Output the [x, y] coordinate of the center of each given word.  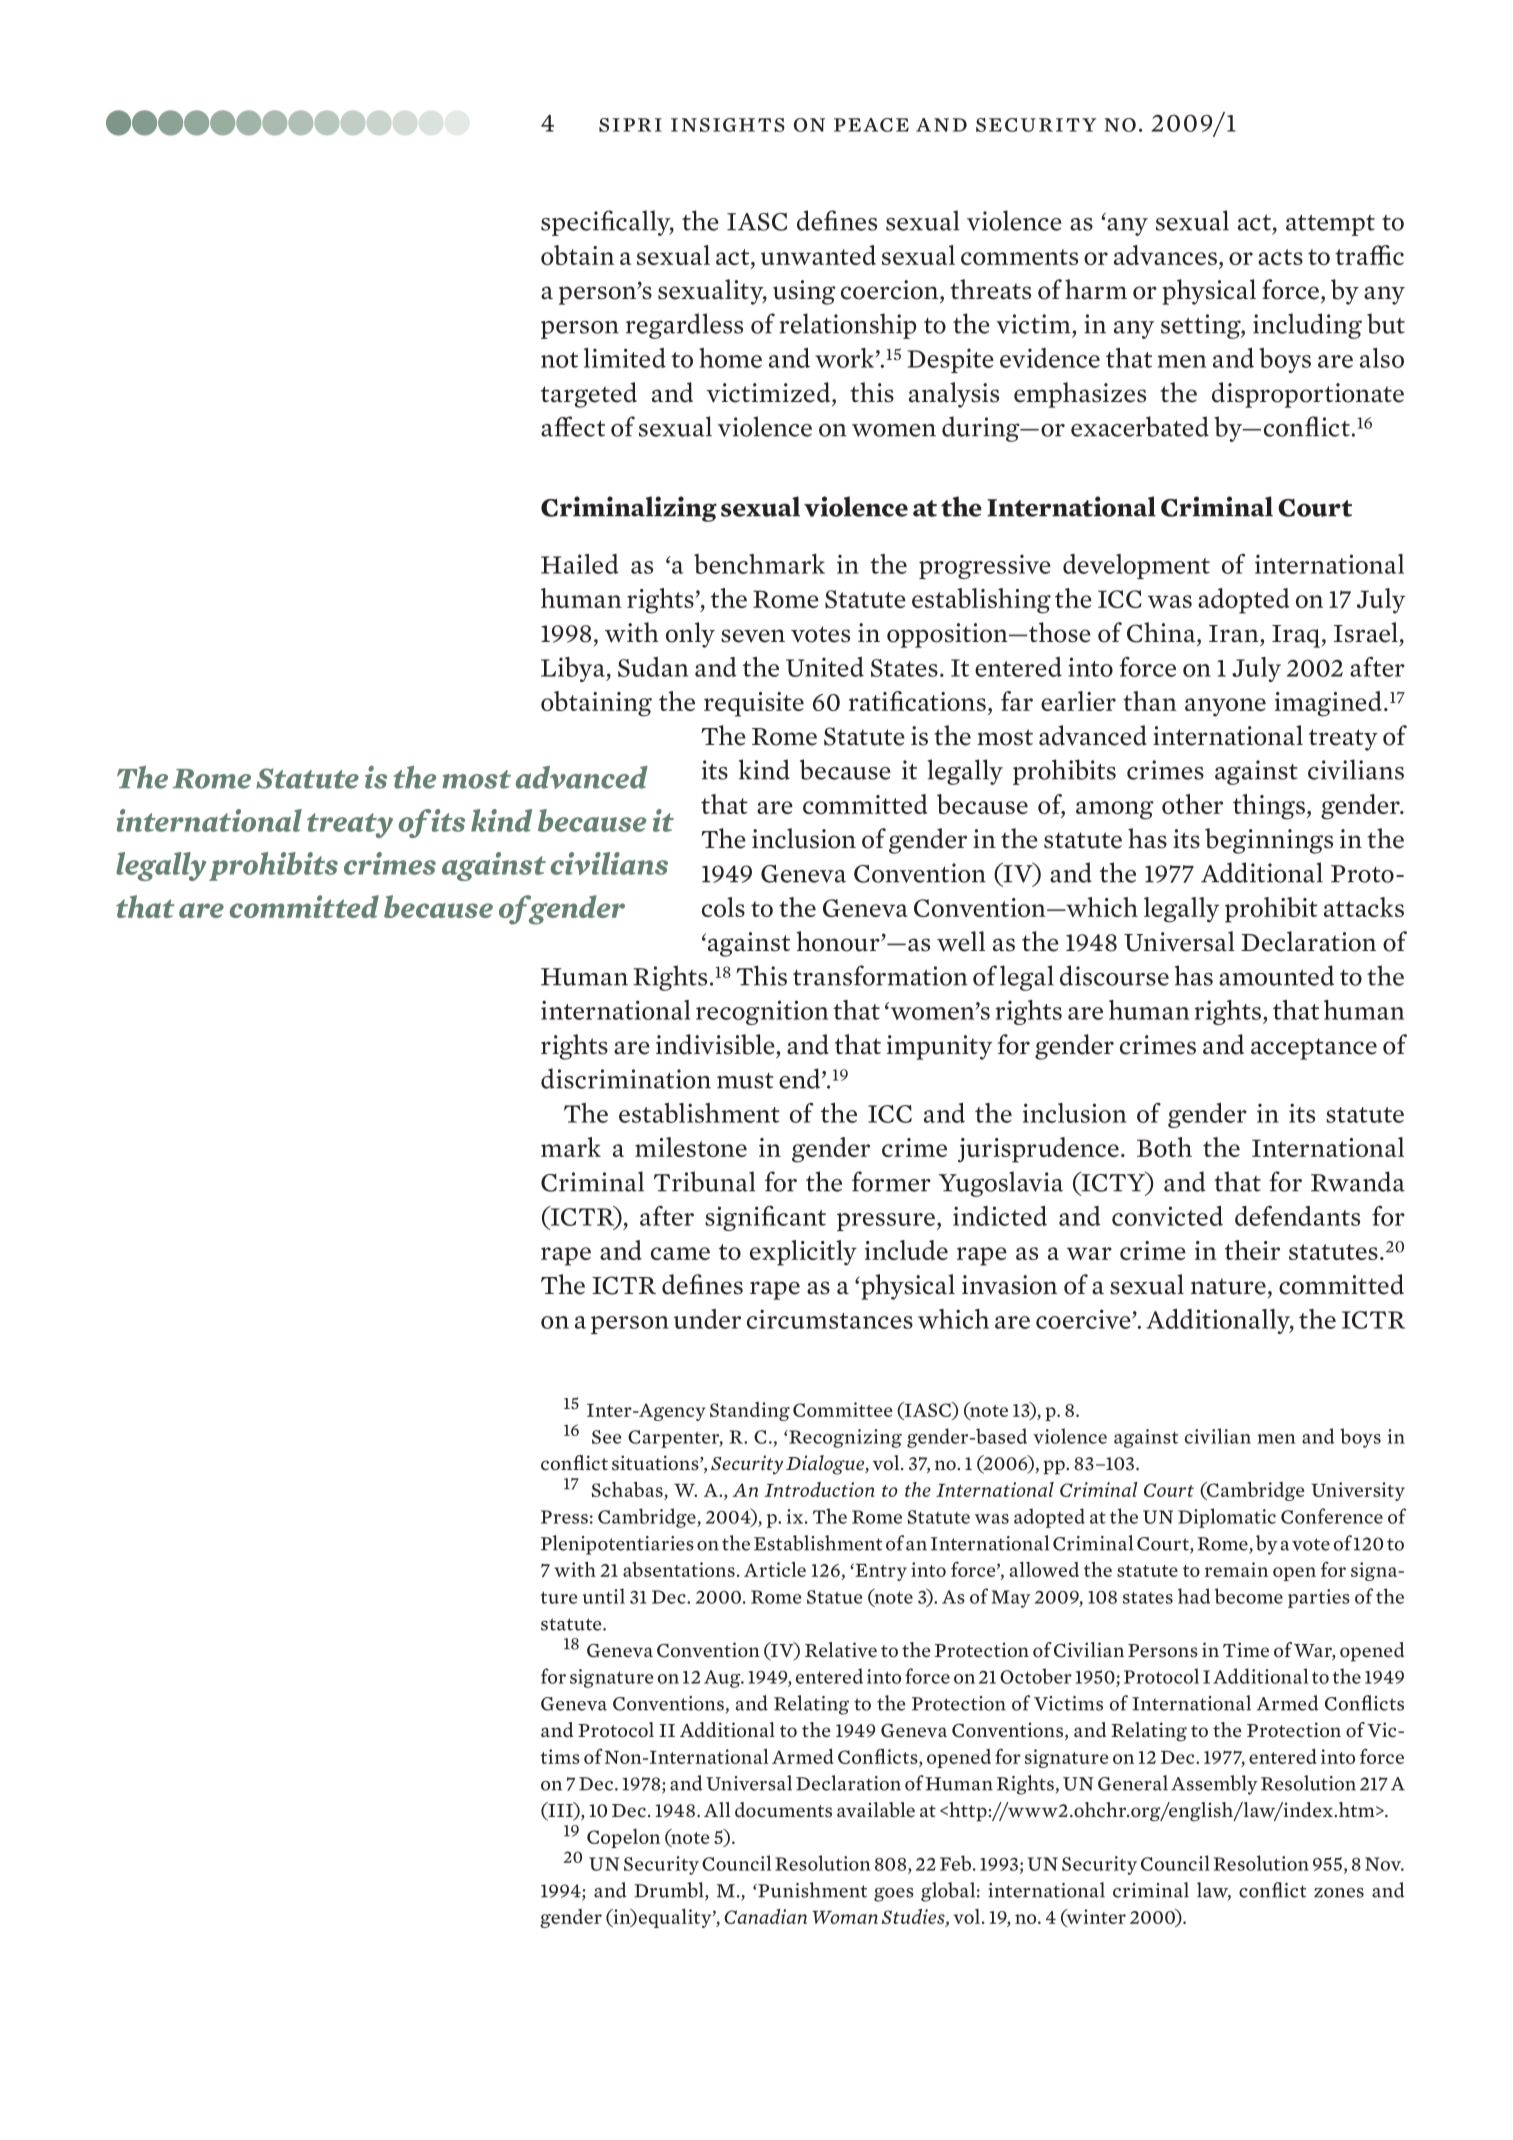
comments [1019, 257]
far [1017, 701]
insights [728, 125]
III [560, 1809]
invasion [1009, 1285]
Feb [957, 1863]
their [1252, 1250]
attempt [1330, 225]
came [680, 1253]
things [1269, 807]
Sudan [653, 667]
